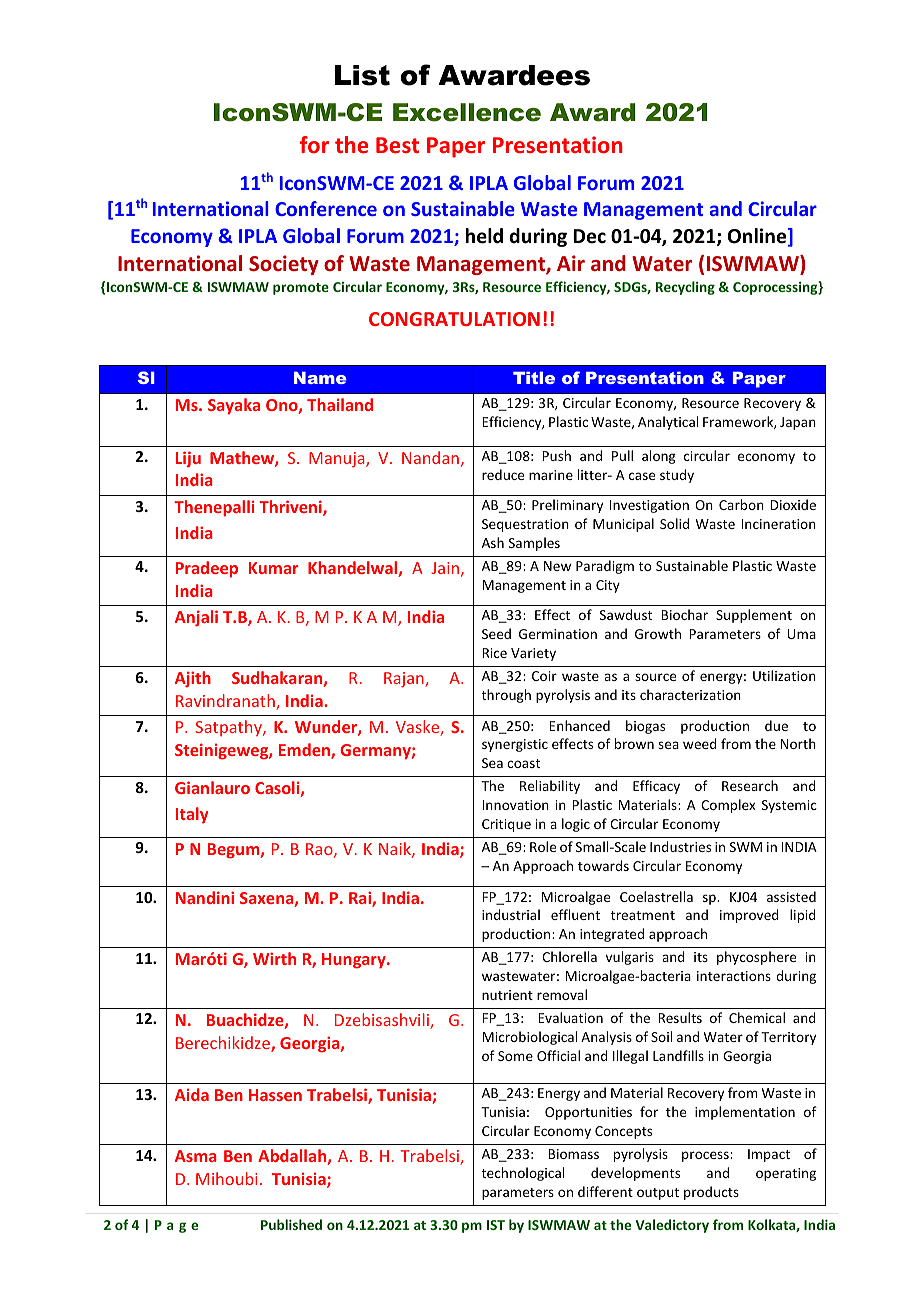  Describe the element at coordinates (534, 378) in the document. I see `Title` at that location.
